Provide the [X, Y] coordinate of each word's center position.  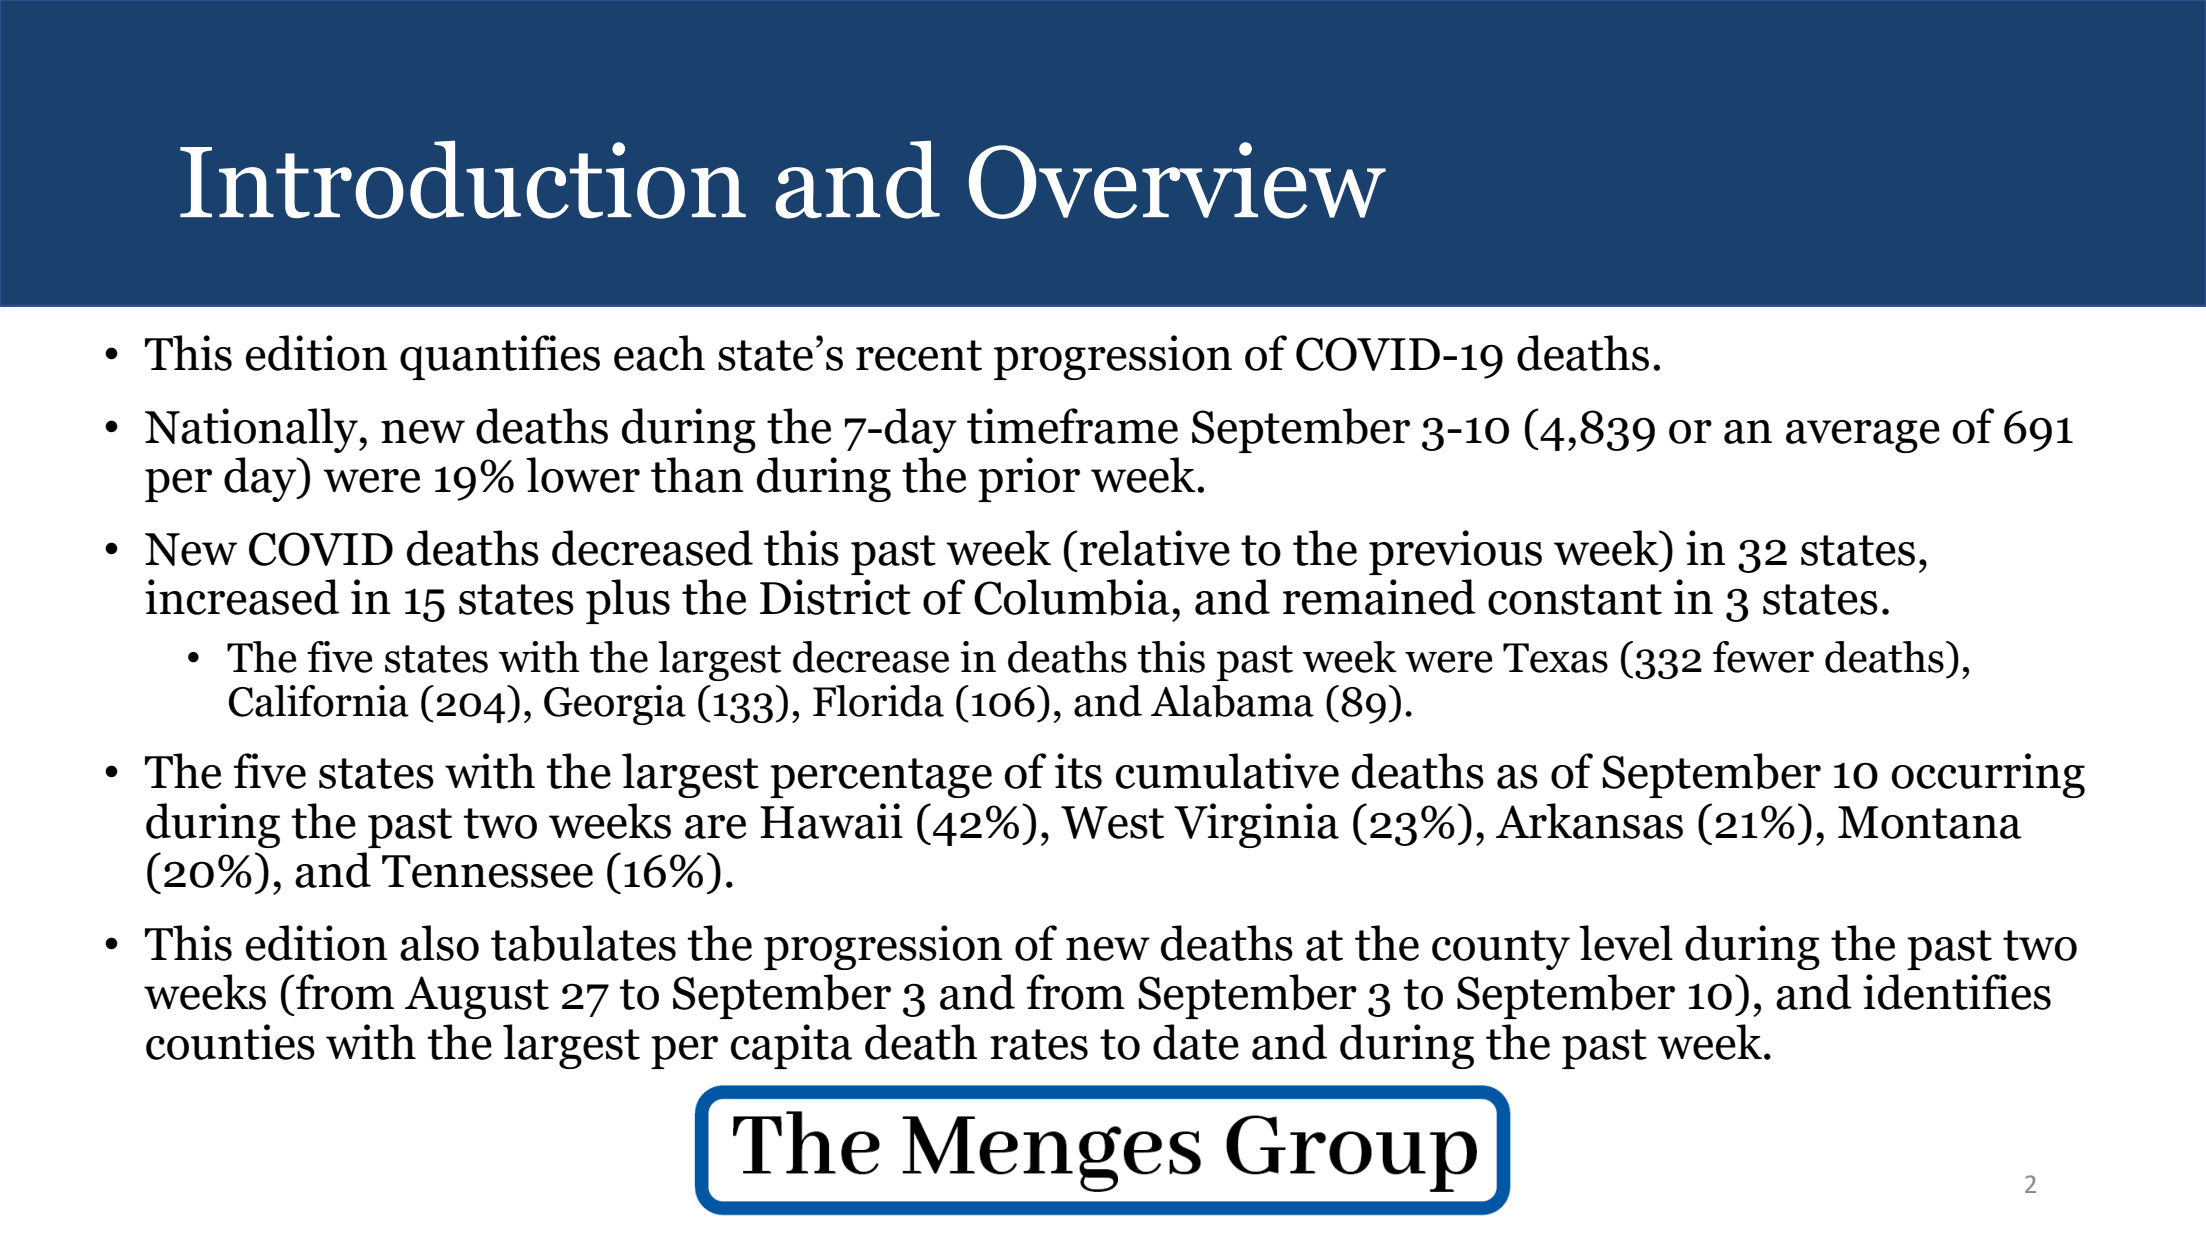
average [1863, 436]
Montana [1929, 822]
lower [583, 475]
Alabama [1232, 701]
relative [1155, 548]
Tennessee [487, 871]
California [318, 701]
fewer [1763, 657]
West [1112, 822]
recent [919, 355]
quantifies [500, 357]
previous [1455, 552]
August [477, 997]
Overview [1177, 180]
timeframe [1072, 426]
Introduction [463, 179]
